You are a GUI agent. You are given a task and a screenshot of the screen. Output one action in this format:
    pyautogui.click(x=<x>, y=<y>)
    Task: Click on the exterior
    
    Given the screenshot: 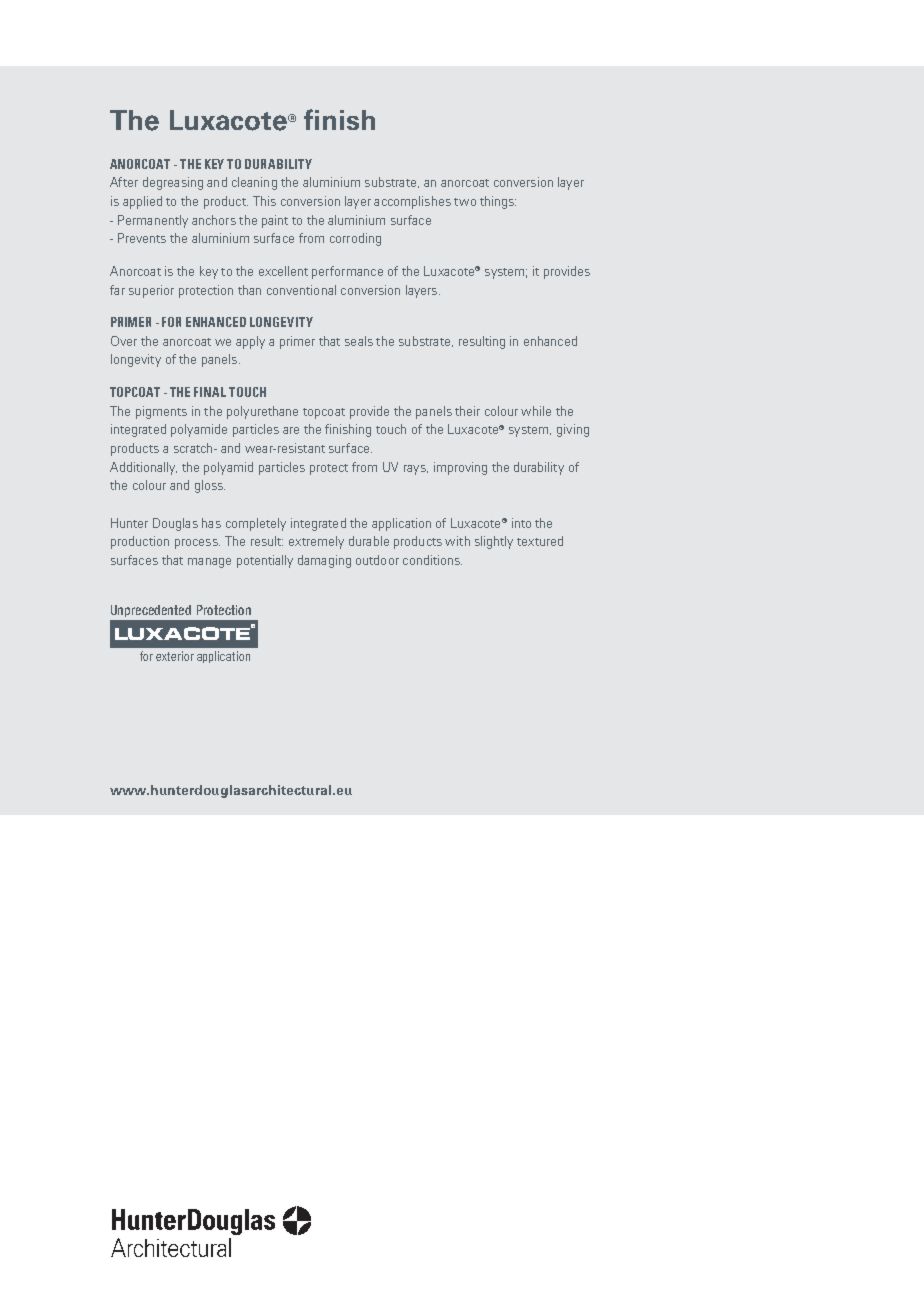 What is the action you would take?
    pyautogui.click(x=175, y=656)
